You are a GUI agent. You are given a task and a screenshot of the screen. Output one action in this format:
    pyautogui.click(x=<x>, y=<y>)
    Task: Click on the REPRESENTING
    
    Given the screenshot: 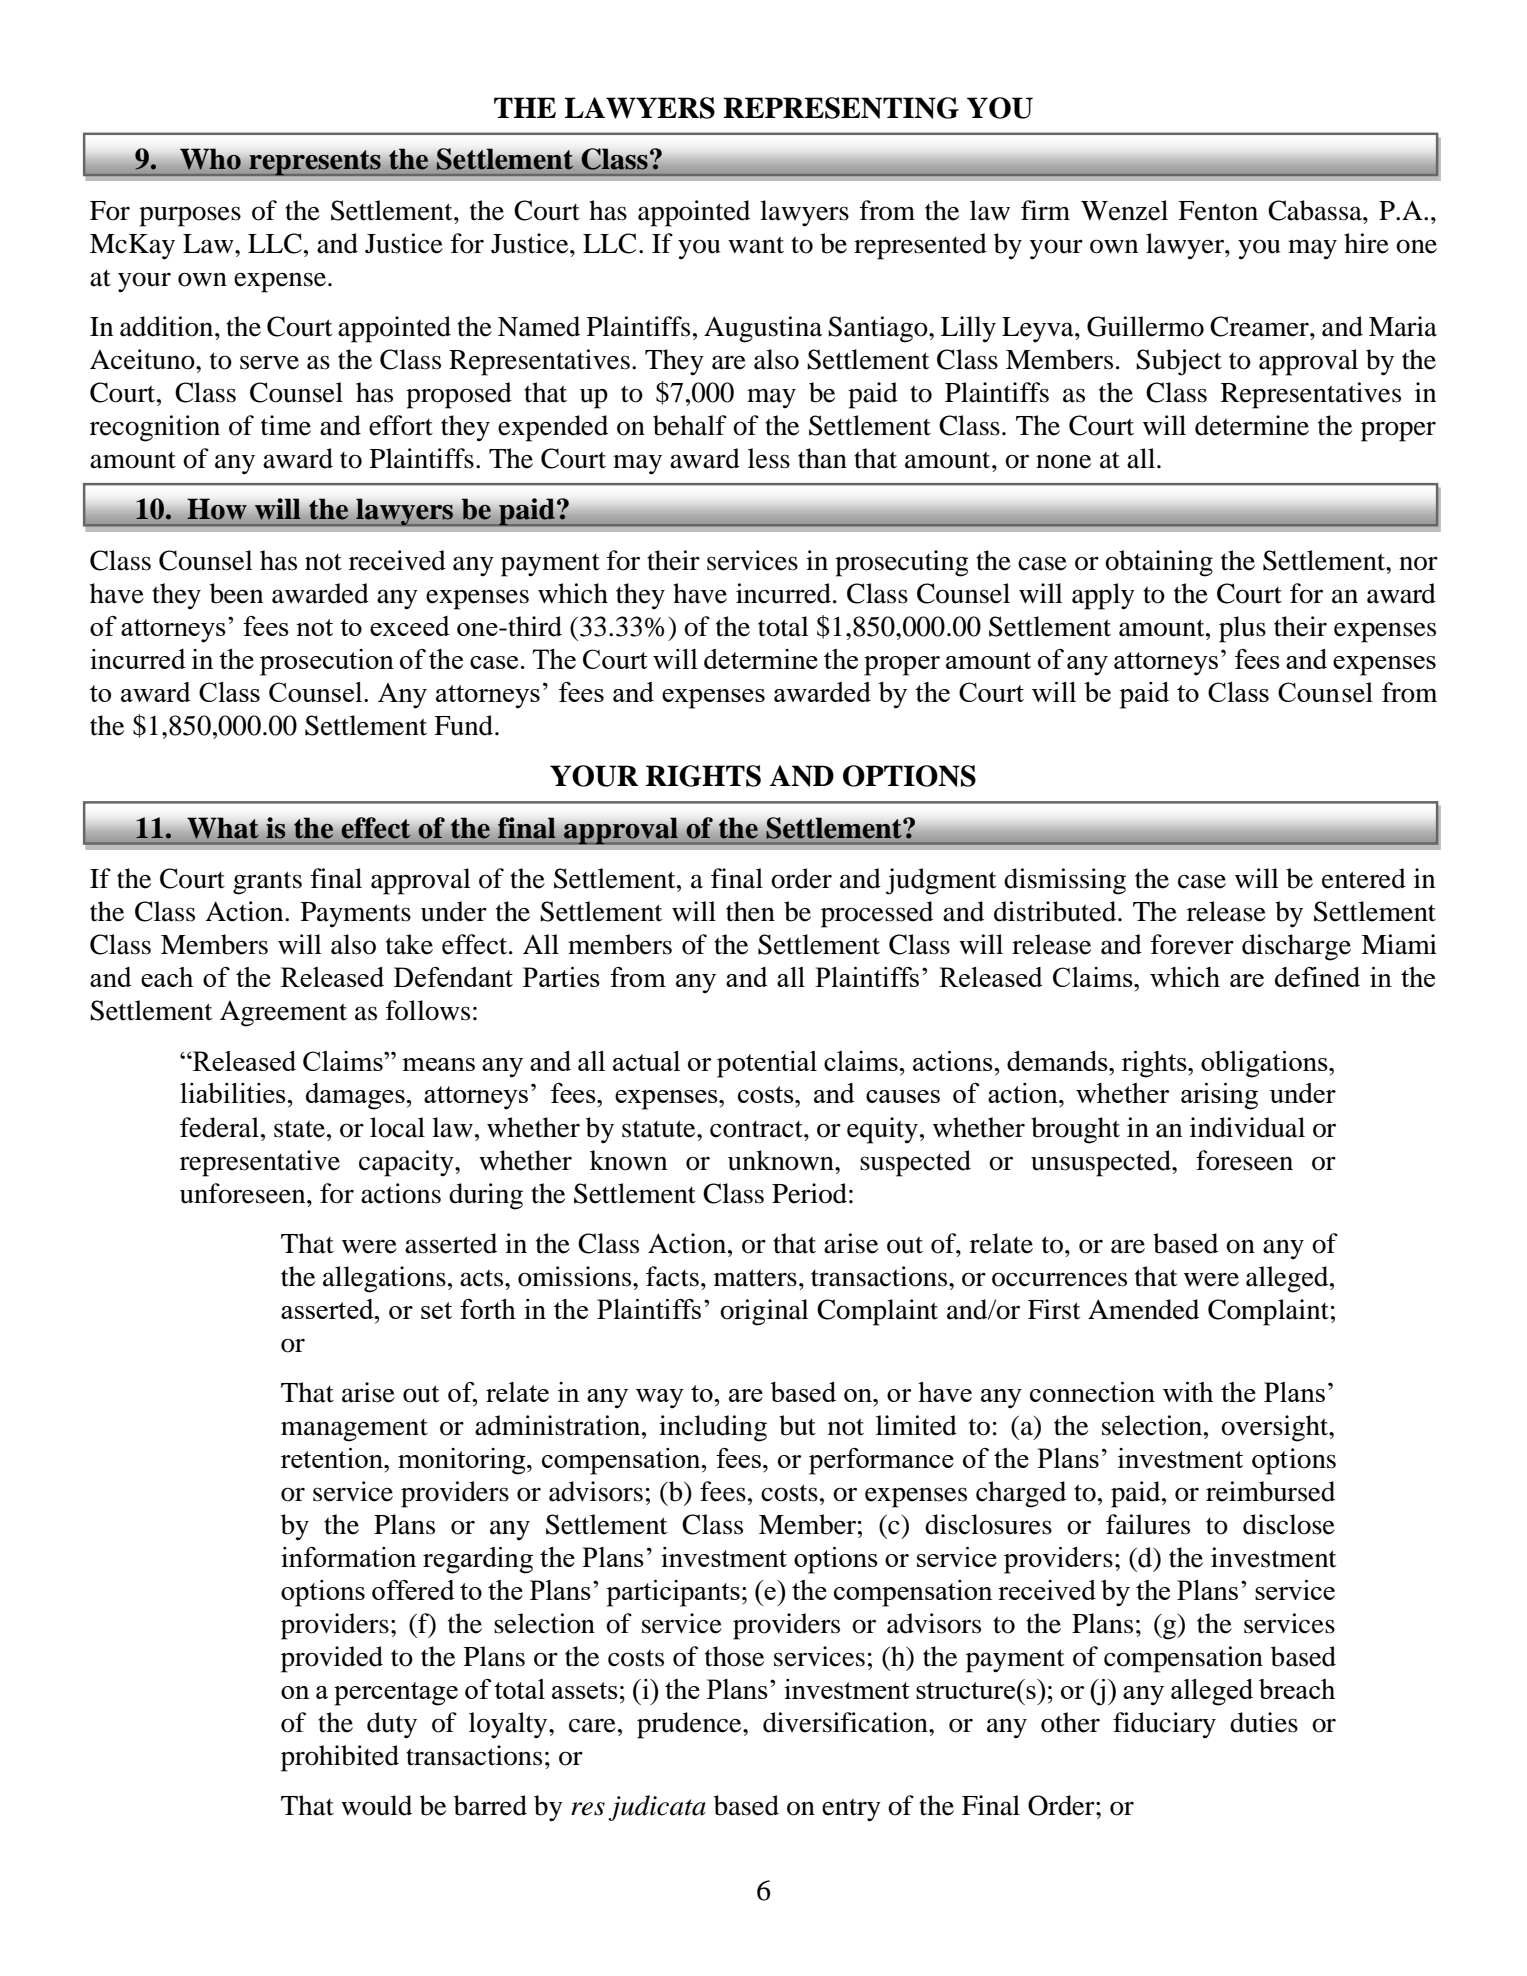 What is the action you would take?
    pyautogui.click(x=841, y=108)
